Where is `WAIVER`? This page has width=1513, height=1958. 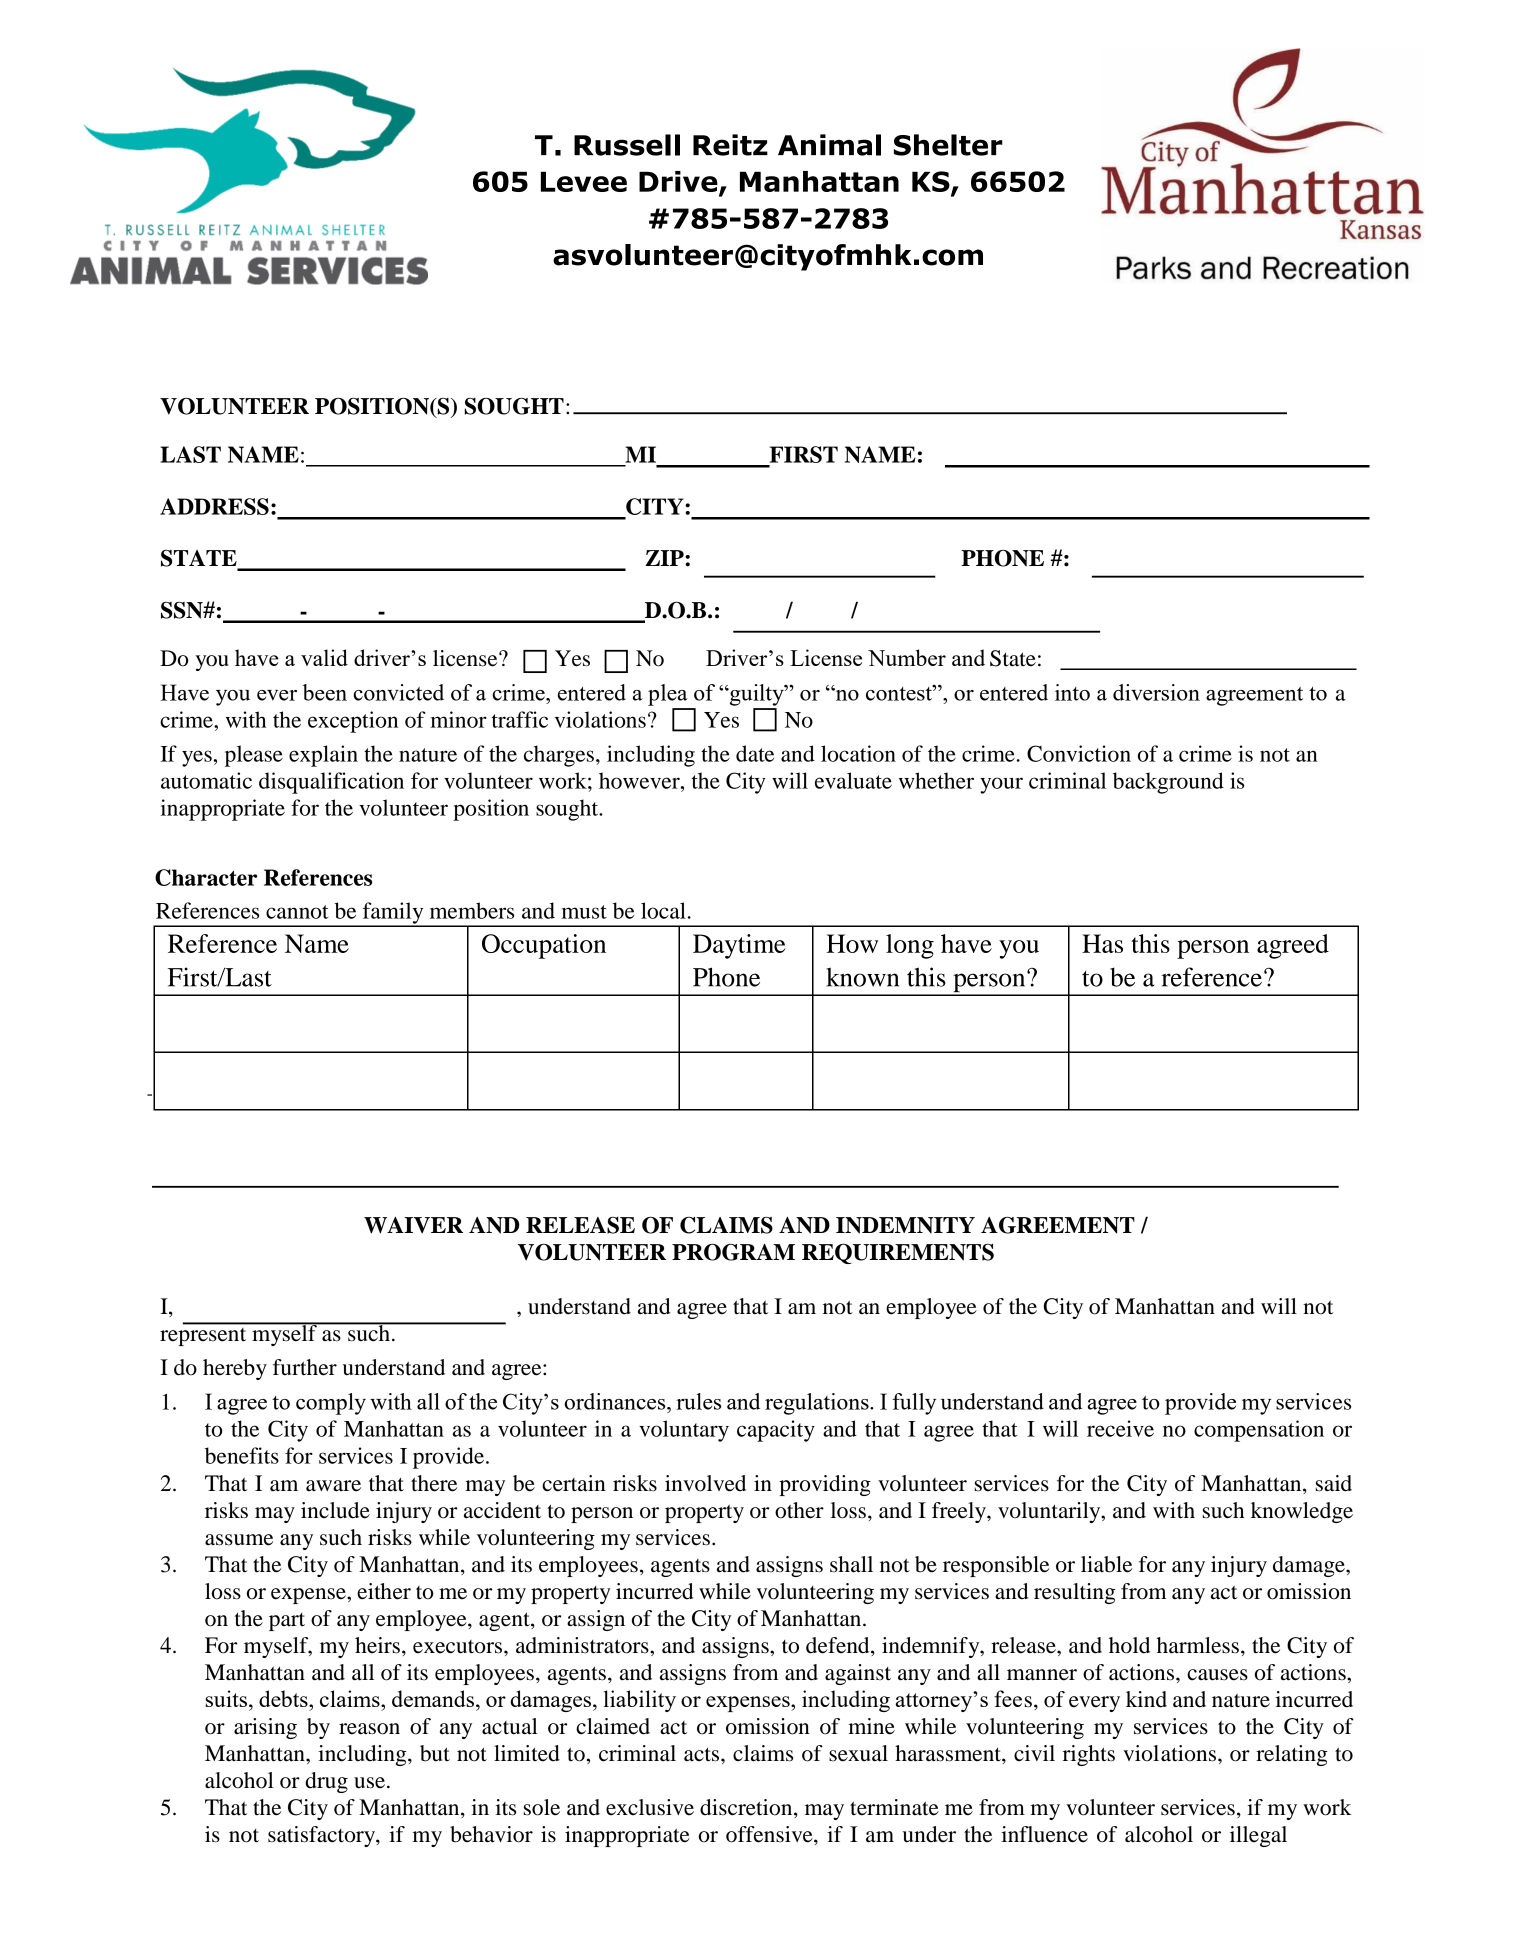 WAIVER is located at coordinates (413, 1225).
